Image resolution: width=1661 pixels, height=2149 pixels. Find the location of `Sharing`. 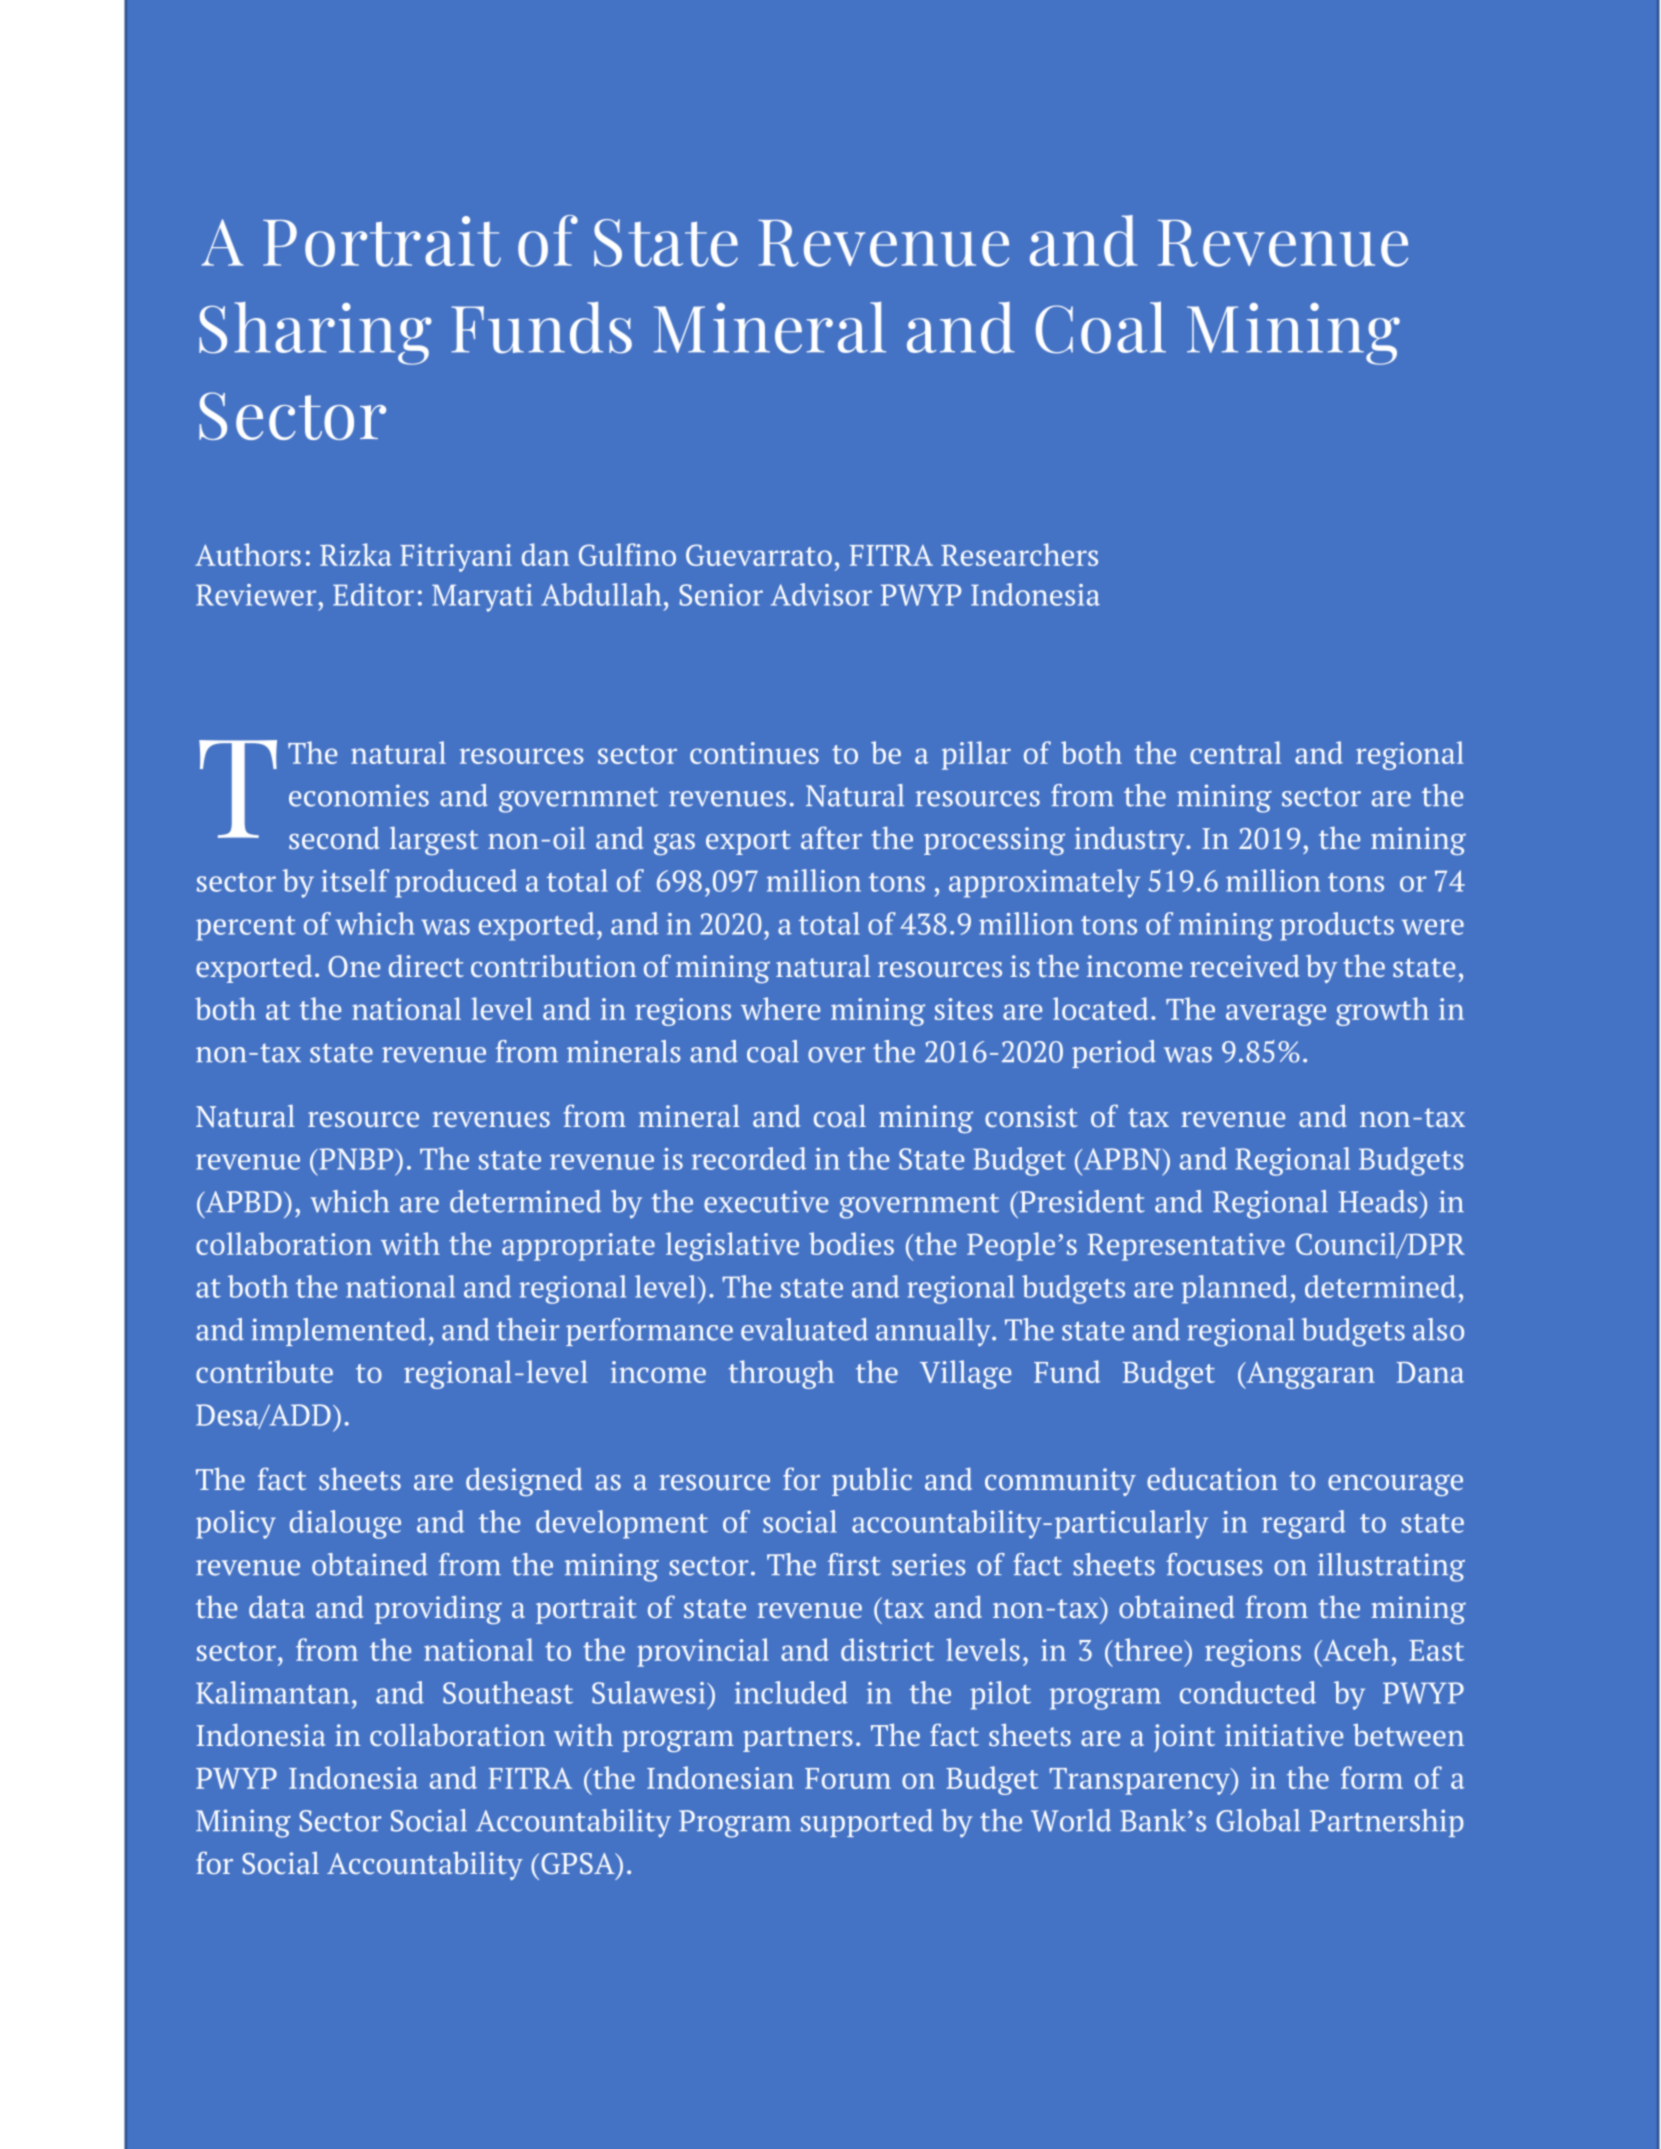

Sharing is located at coordinates (315, 333).
